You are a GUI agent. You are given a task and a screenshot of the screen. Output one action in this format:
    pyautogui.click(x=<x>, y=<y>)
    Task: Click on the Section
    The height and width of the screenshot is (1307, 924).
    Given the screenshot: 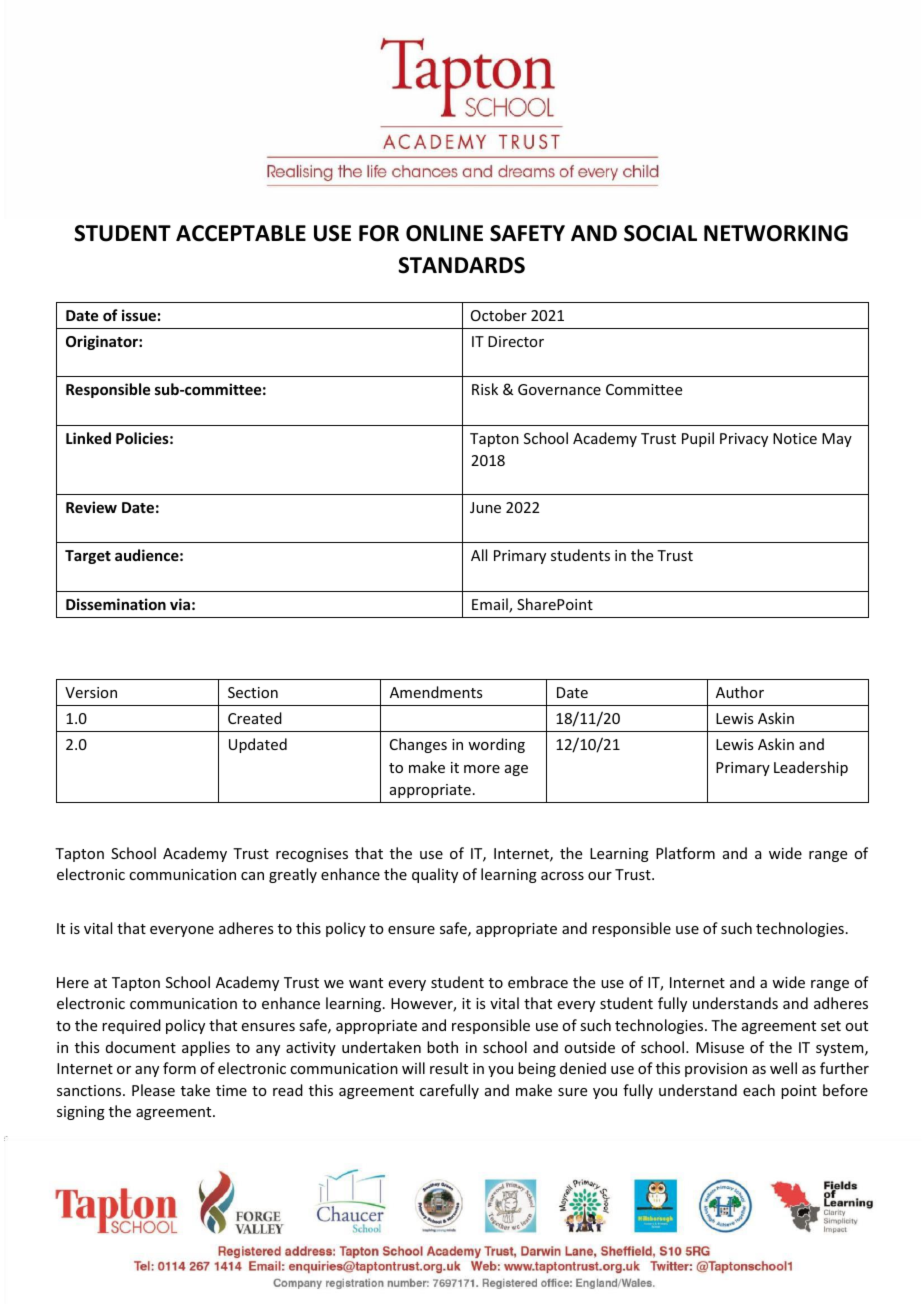 What is the action you would take?
    pyautogui.click(x=253, y=692)
